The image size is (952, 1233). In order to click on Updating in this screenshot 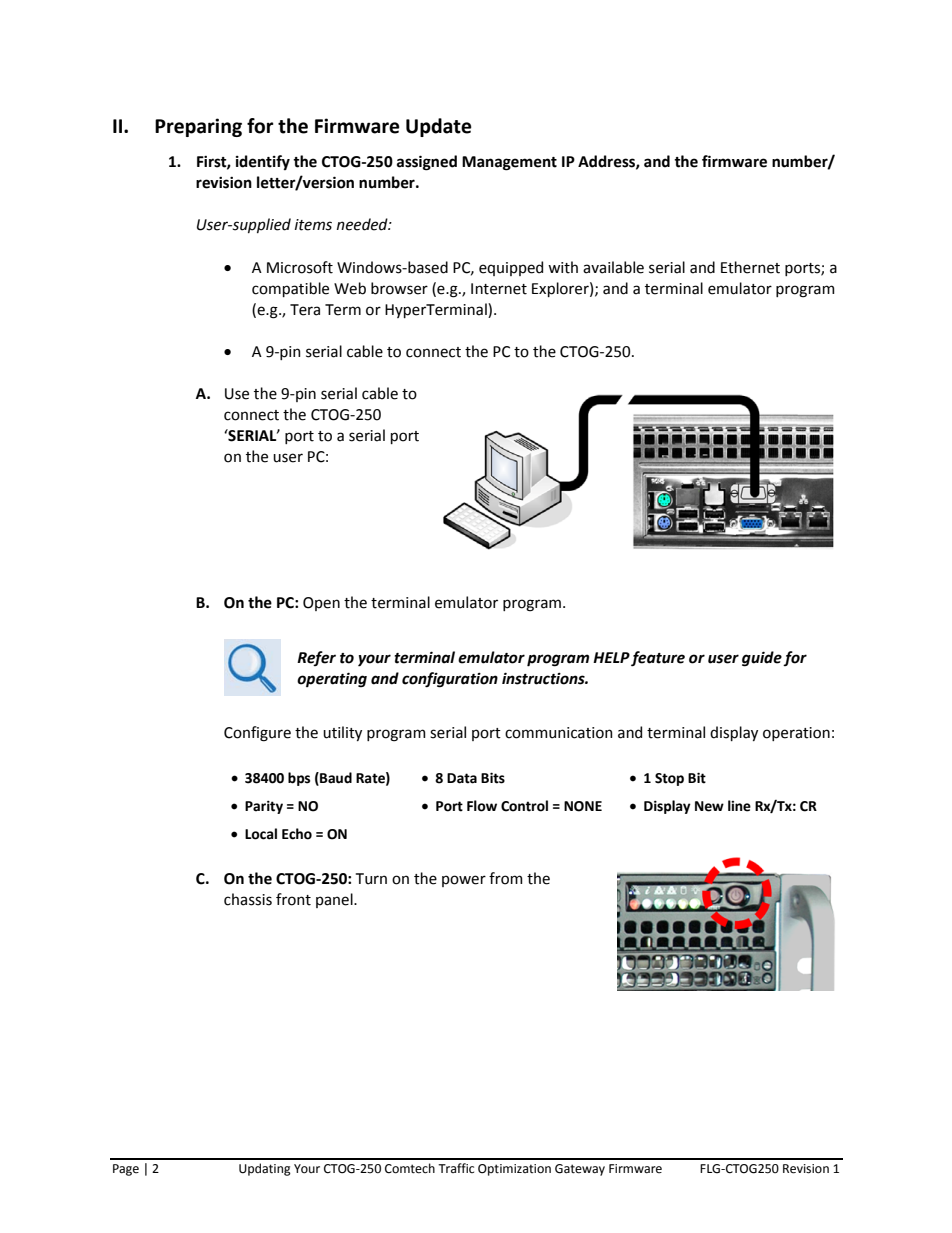, I will do `click(265, 1169)`.
